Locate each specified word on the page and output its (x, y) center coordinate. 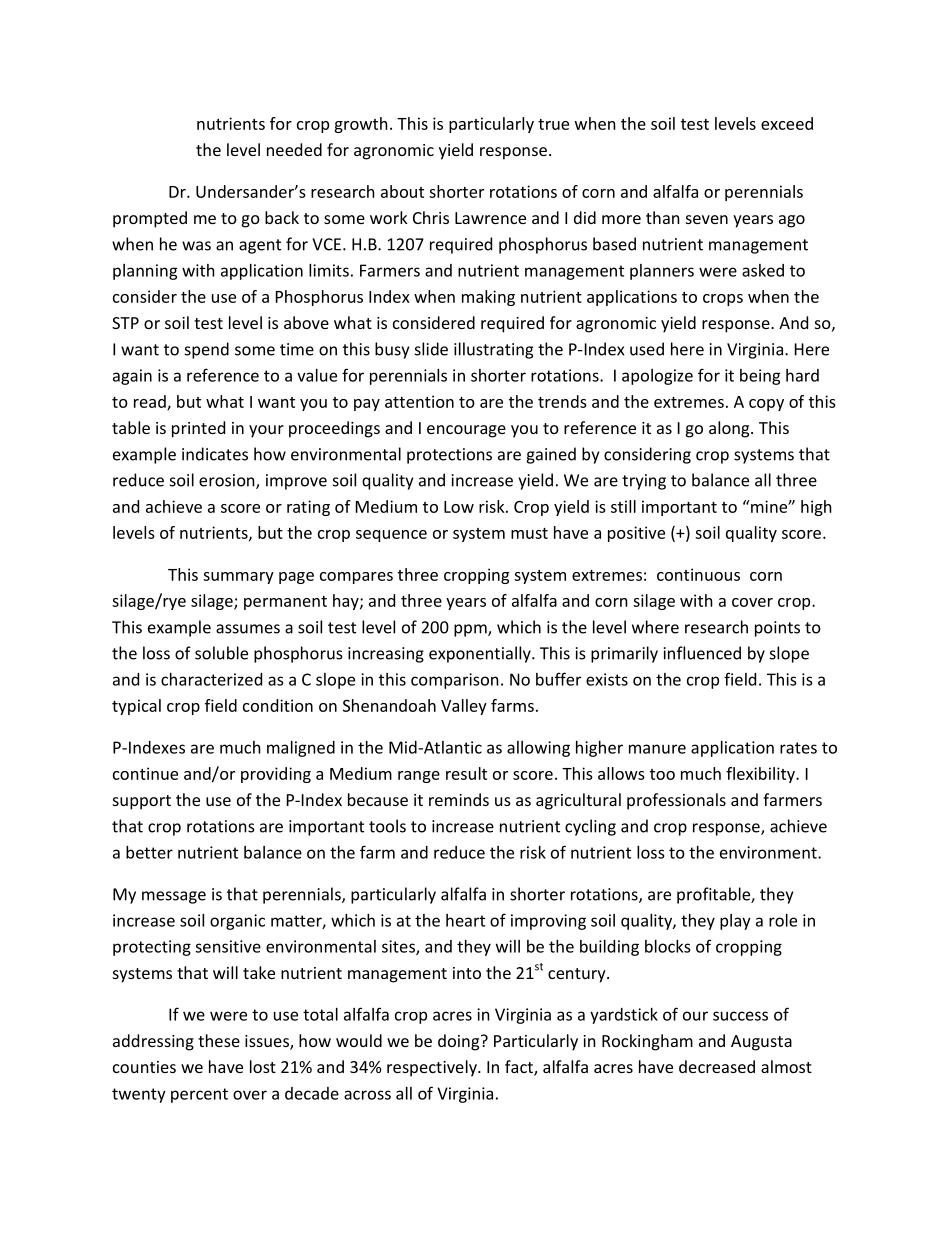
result (466, 773)
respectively (433, 1068)
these (219, 1040)
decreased (717, 1066)
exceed (787, 123)
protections (449, 456)
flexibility (761, 775)
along (730, 429)
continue (145, 773)
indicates (215, 454)
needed (294, 149)
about (402, 191)
